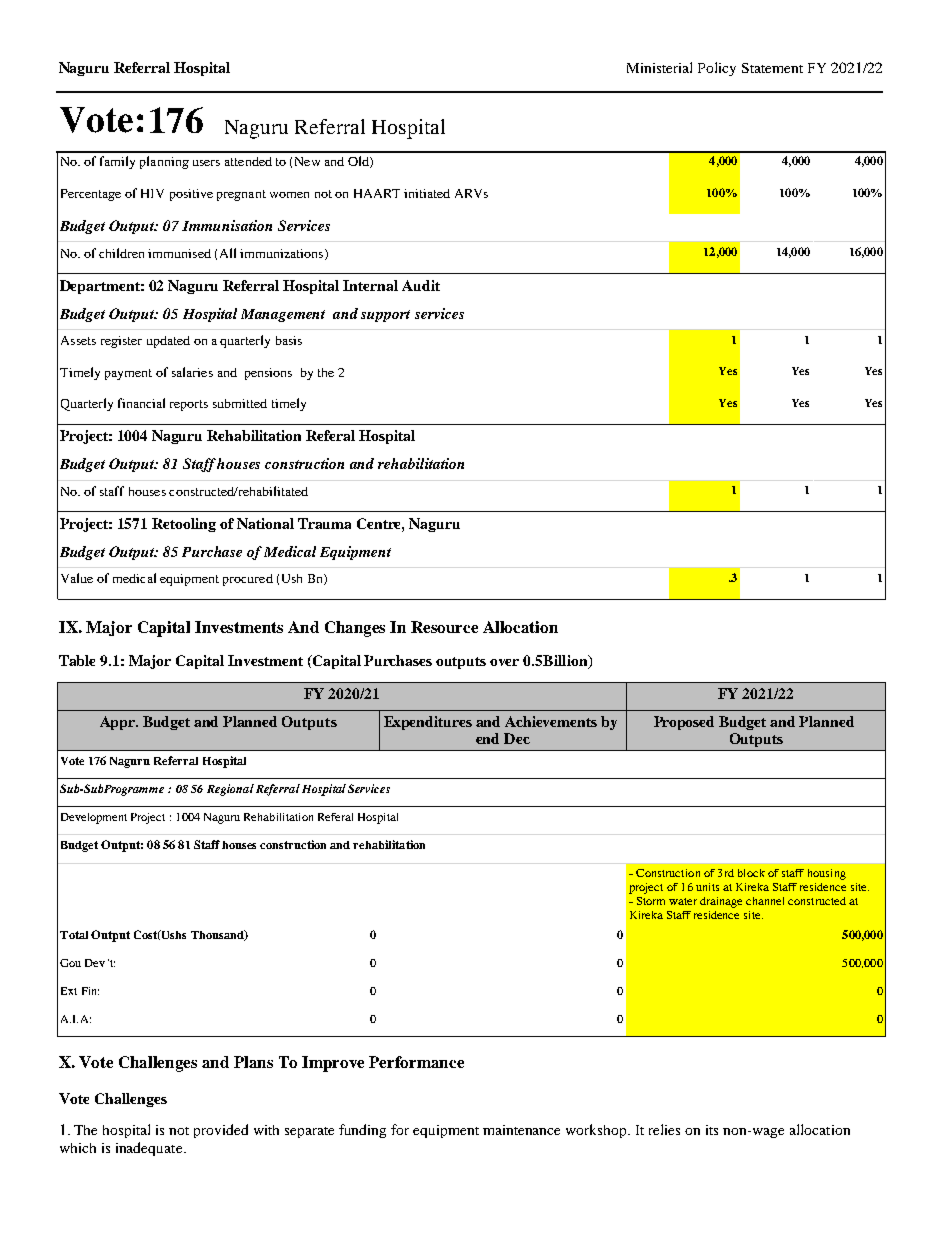 The image size is (952, 1233). Describe the element at coordinates (717, 69) in the screenshot. I see `Policy` at that location.
